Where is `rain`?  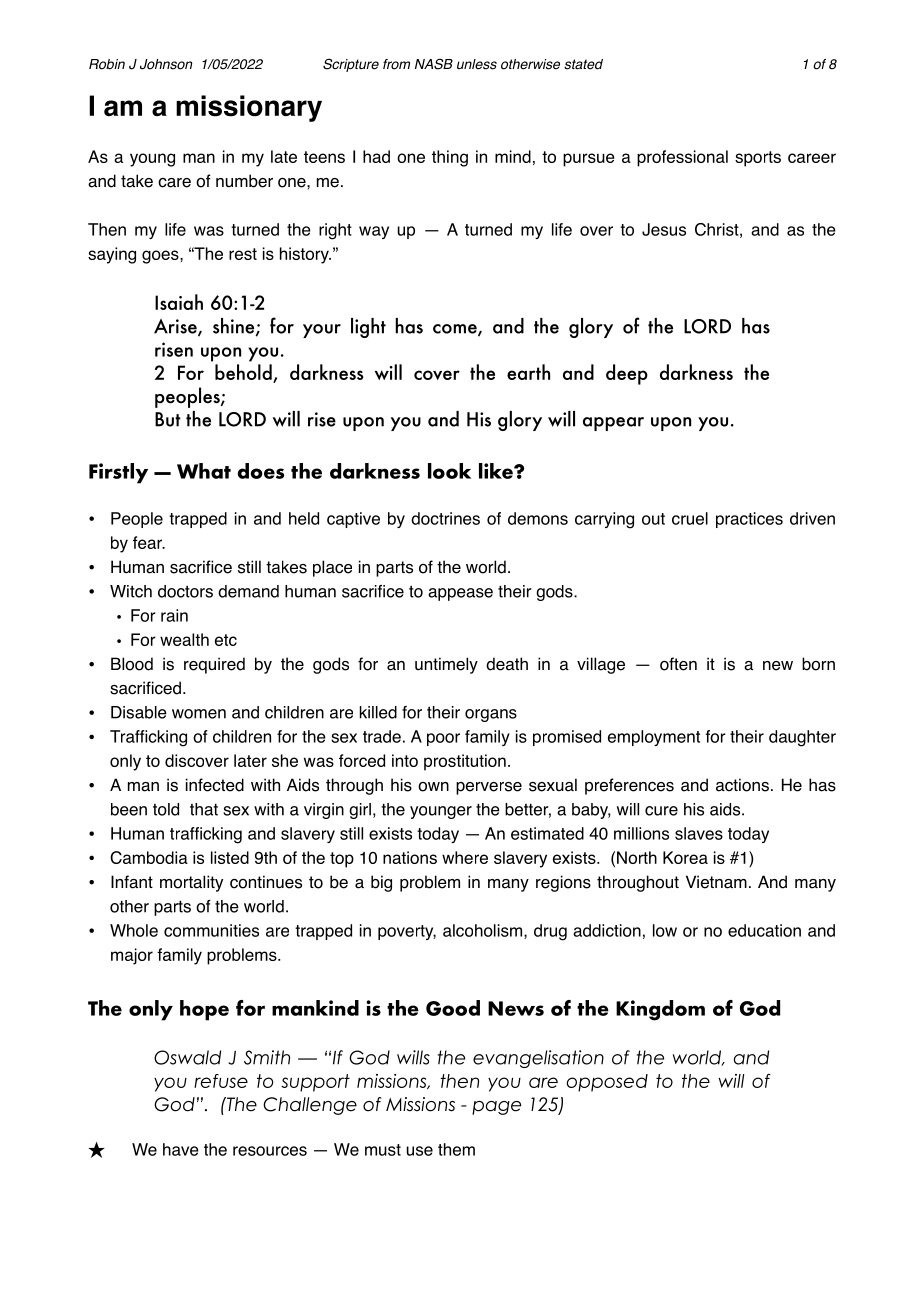
rain is located at coordinates (174, 615).
